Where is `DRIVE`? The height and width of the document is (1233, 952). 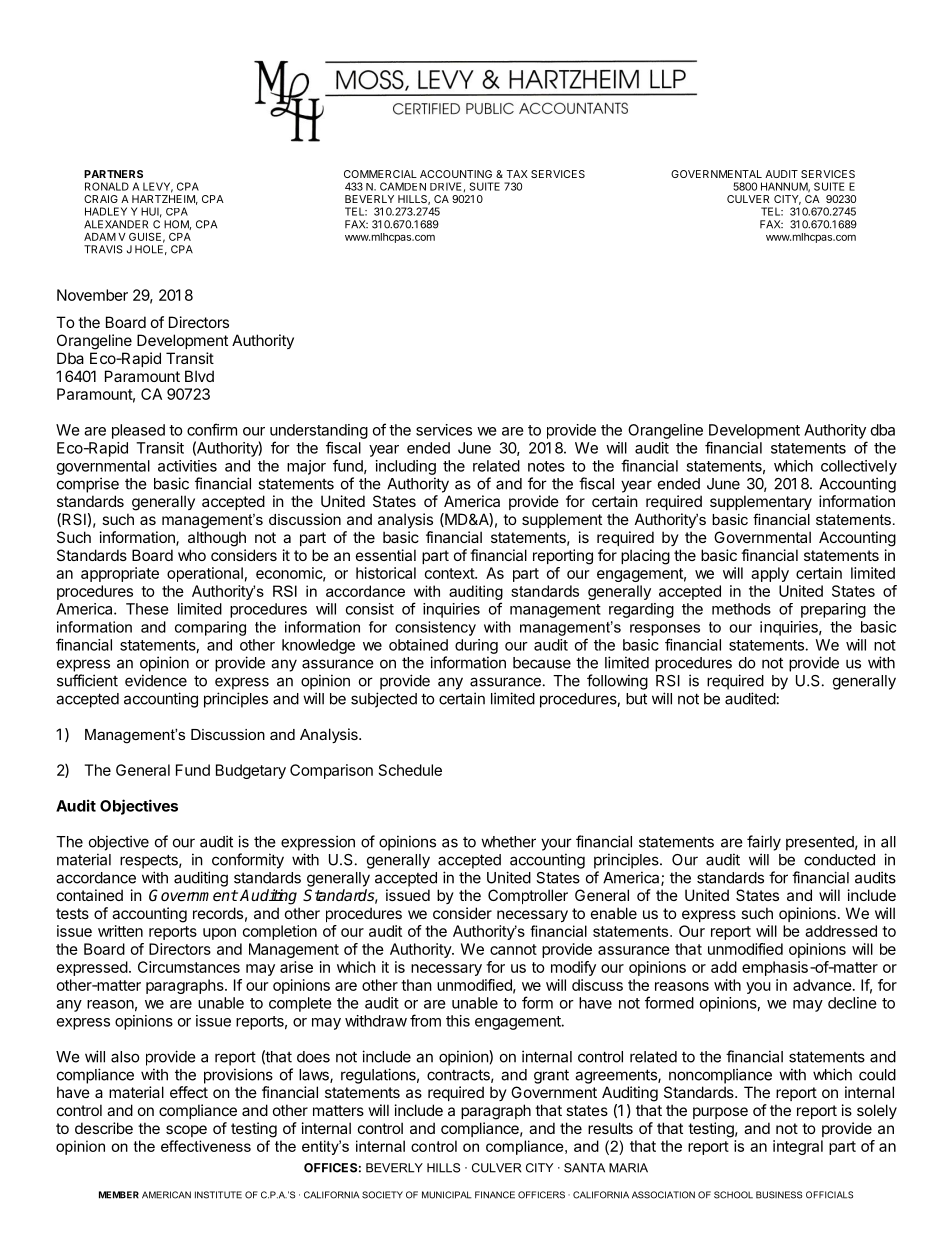 DRIVE is located at coordinates (445, 186).
